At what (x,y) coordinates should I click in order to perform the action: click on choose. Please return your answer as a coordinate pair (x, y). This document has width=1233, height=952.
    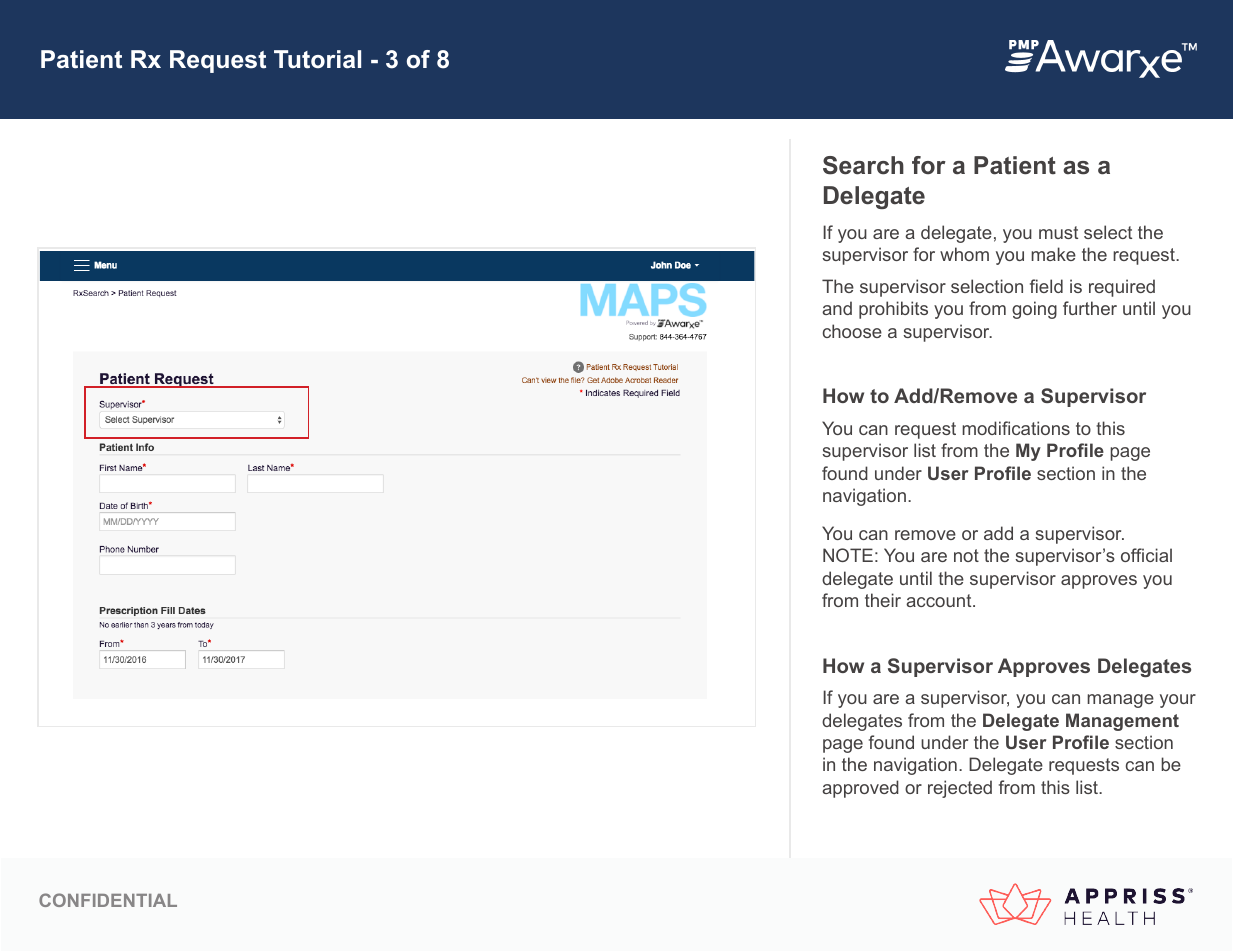
    Looking at the image, I should click on (852, 331).
